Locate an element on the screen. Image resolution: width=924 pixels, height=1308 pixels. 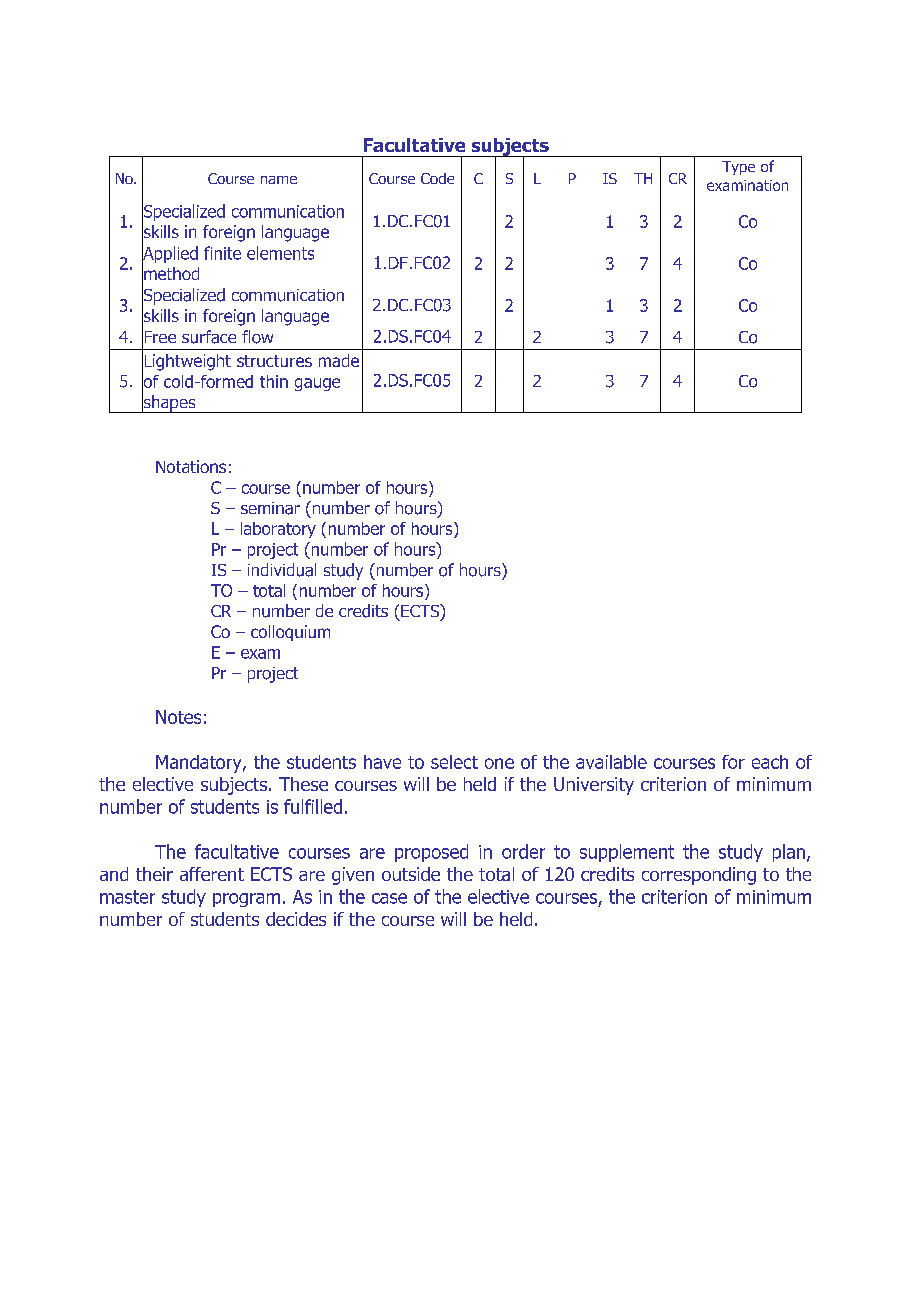
select is located at coordinates (454, 762).
